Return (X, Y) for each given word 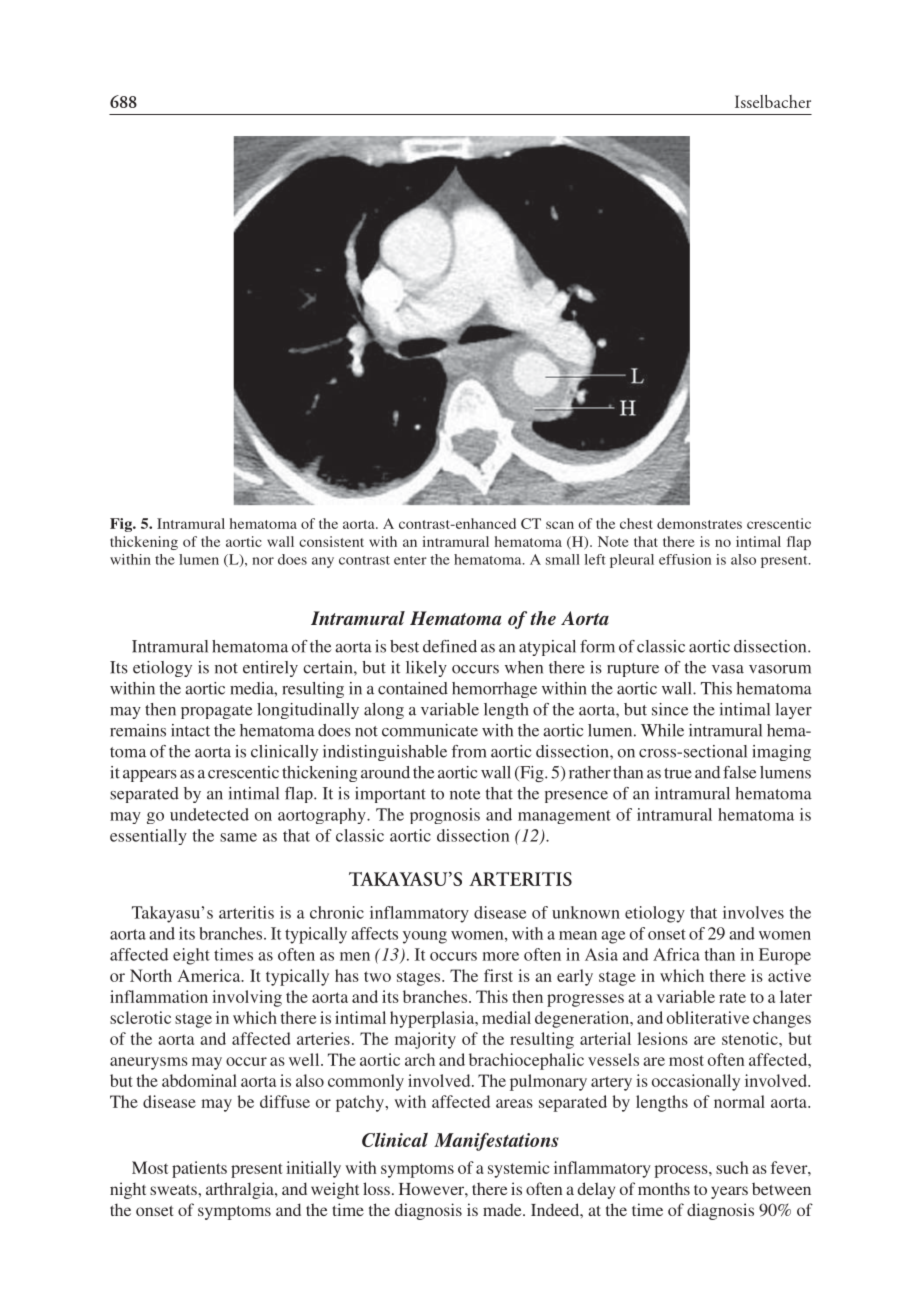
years (729, 1192)
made (503, 1210)
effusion (685, 559)
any (323, 562)
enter (410, 560)
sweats (174, 1190)
